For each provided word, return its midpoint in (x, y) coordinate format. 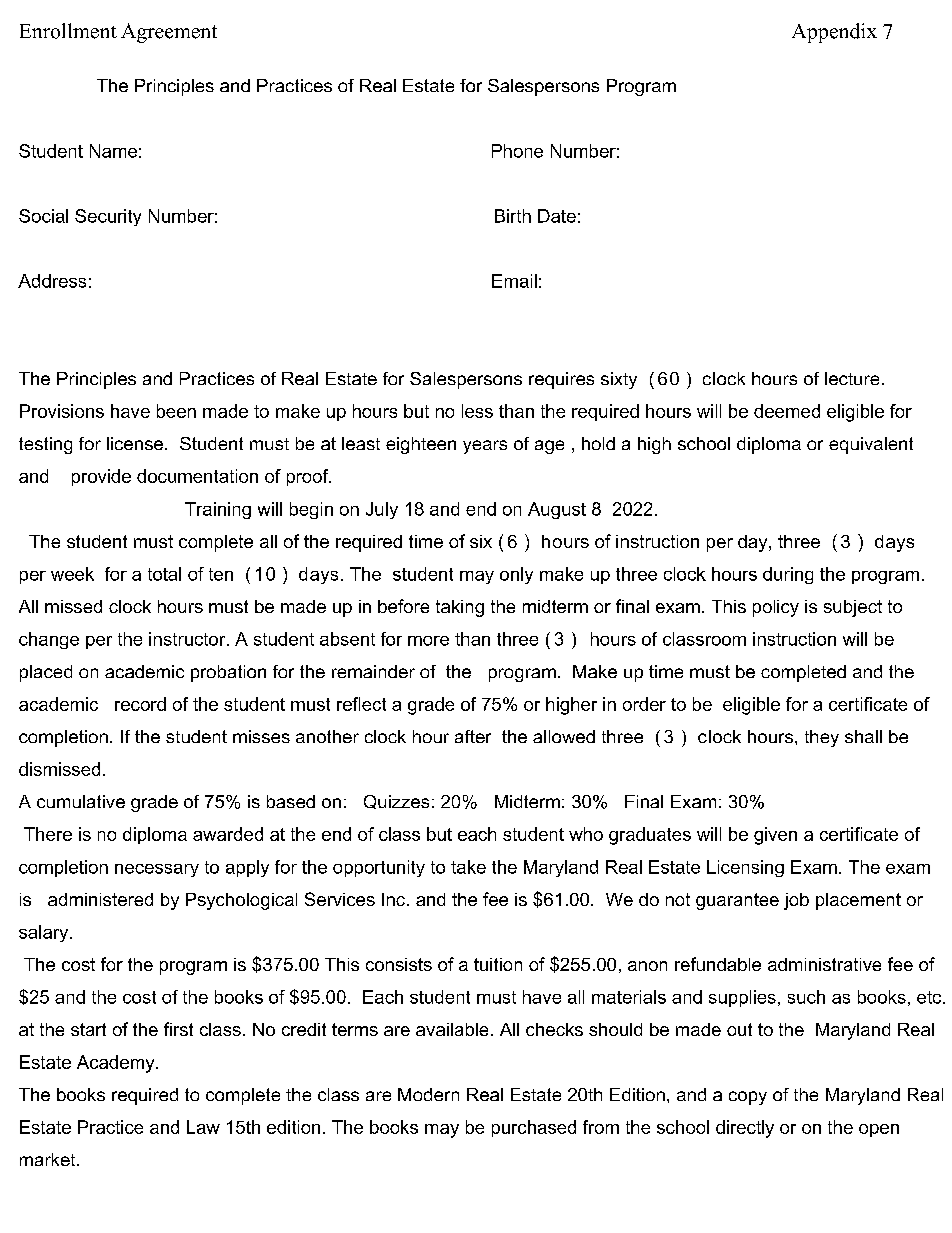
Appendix (834, 33)
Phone (517, 151)
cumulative (81, 801)
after (473, 736)
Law (203, 1127)
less (477, 411)
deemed (787, 411)
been (176, 411)
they (822, 738)
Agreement (169, 33)
